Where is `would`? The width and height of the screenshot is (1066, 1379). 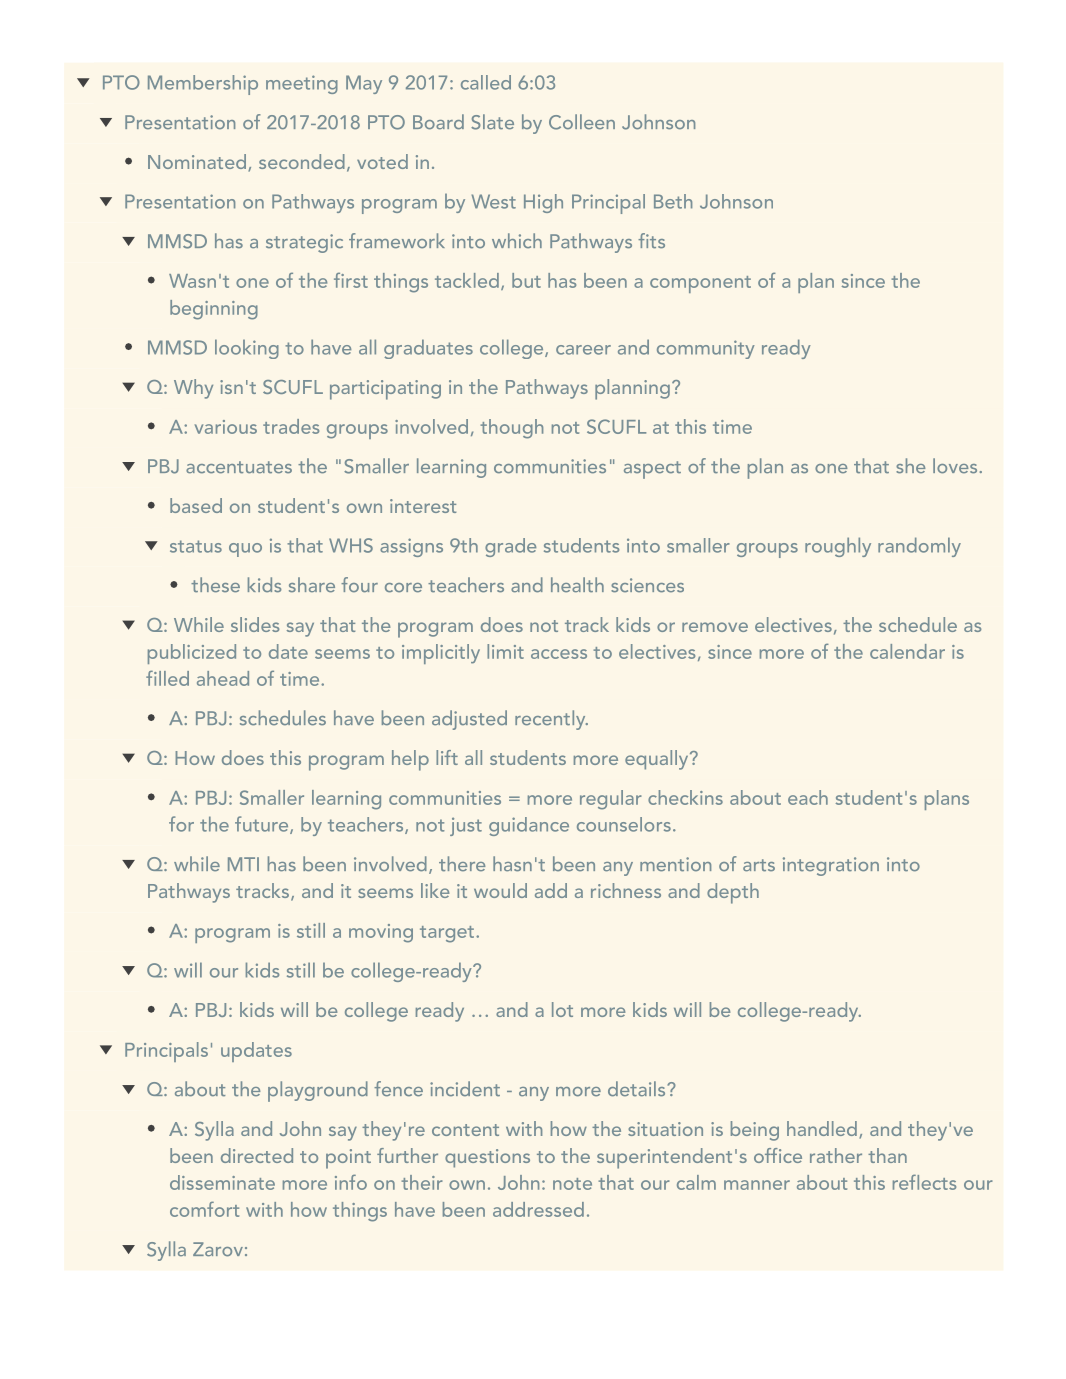
would is located at coordinates (500, 890).
